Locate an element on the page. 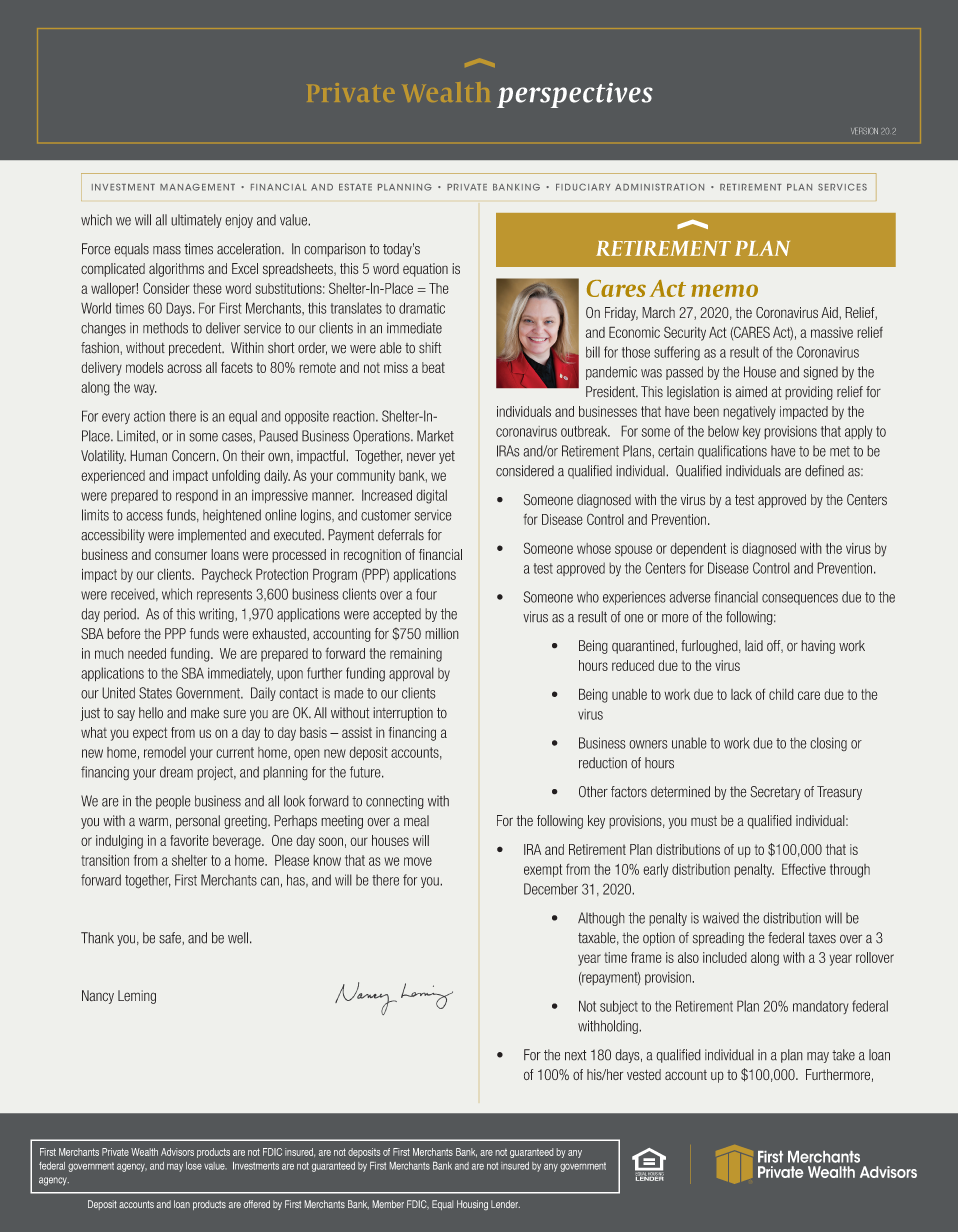 The width and height of the document is (958, 1232). perspectives is located at coordinates (575, 95).
